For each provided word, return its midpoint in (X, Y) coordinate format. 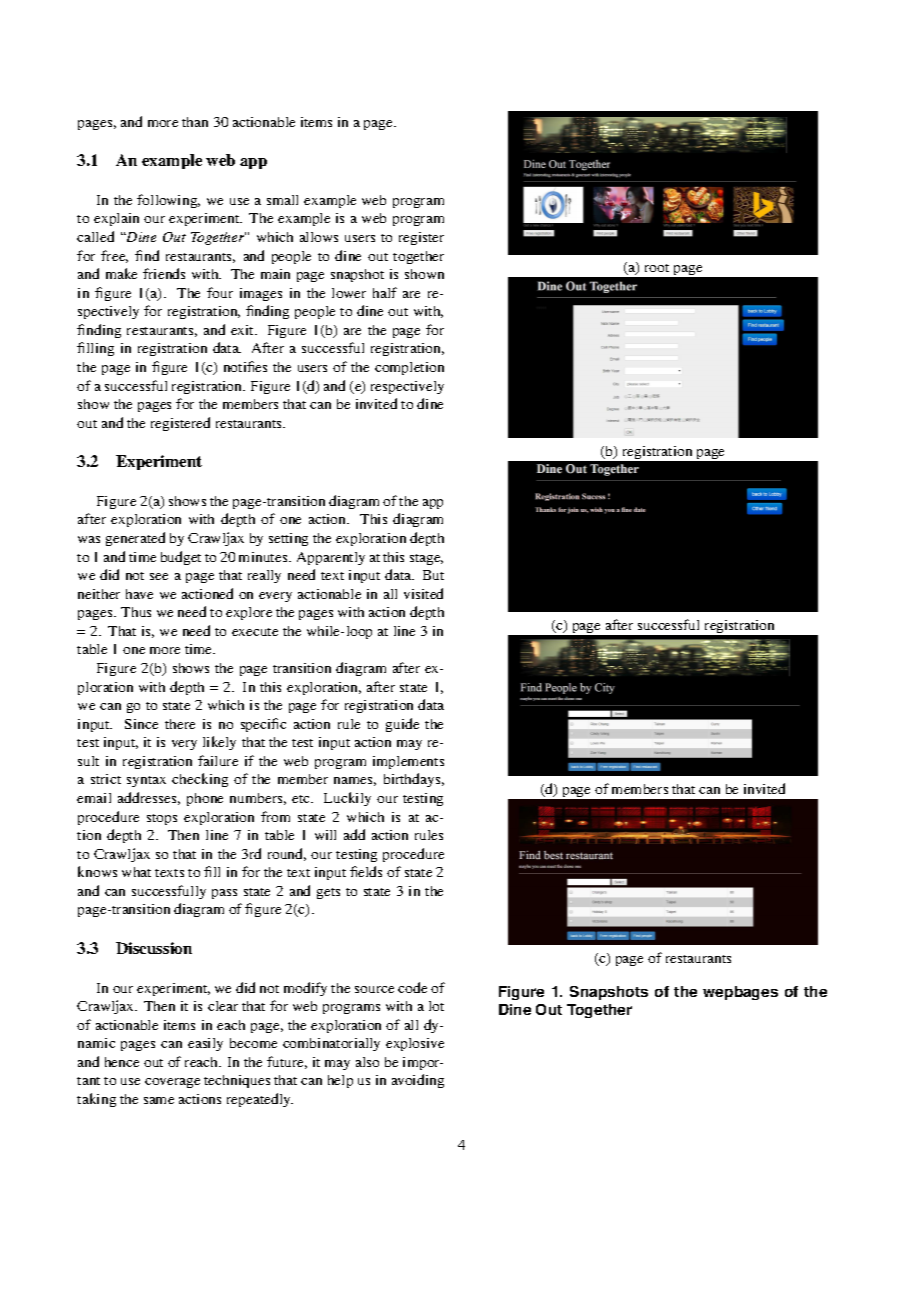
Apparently (331, 558)
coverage (172, 1083)
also (367, 1062)
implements (408, 762)
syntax (146, 781)
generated (135, 539)
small (282, 200)
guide (402, 725)
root (657, 268)
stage (426, 559)
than (195, 122)
